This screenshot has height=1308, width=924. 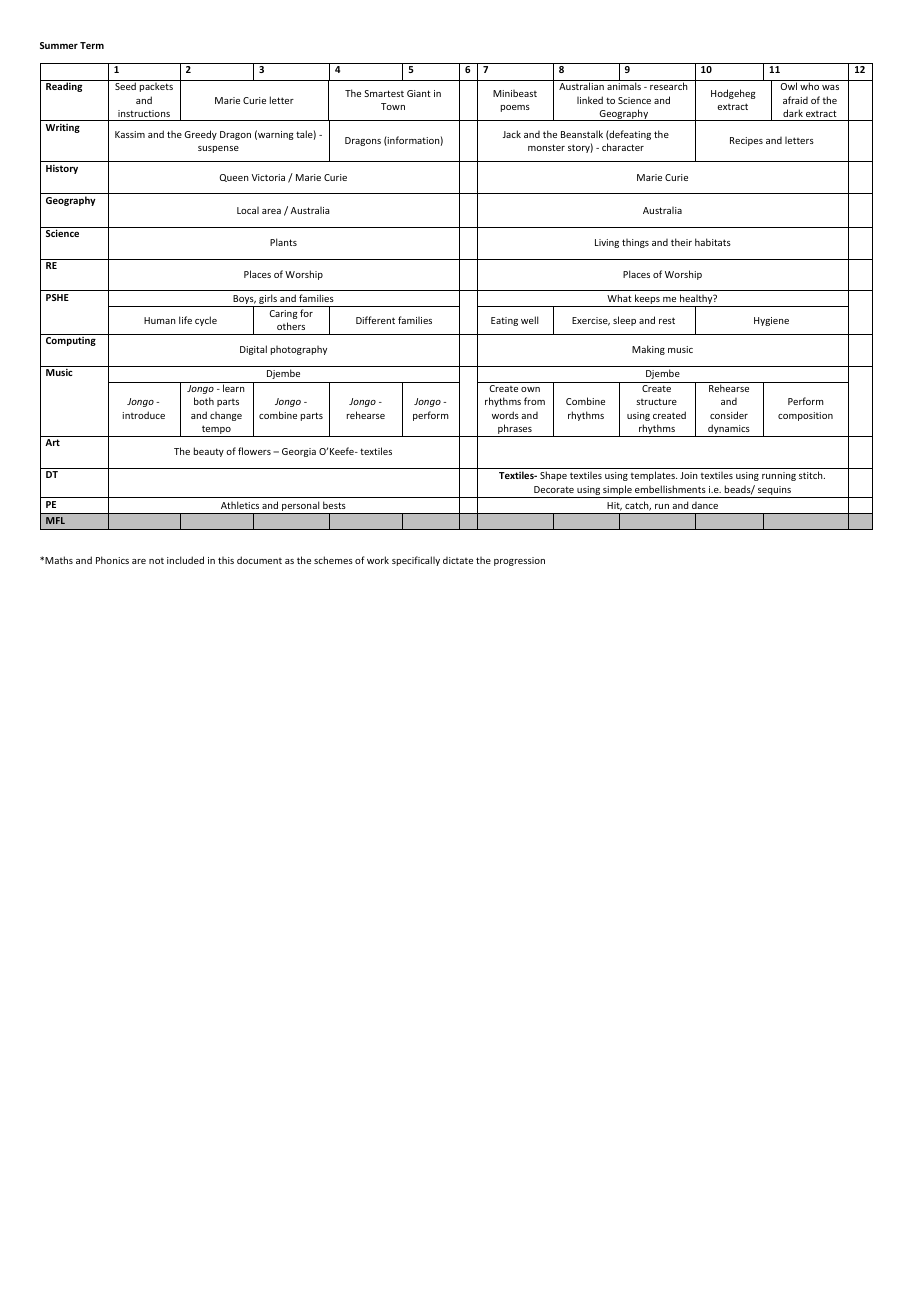 I want to click on monster, so click(x=546, y=147).
